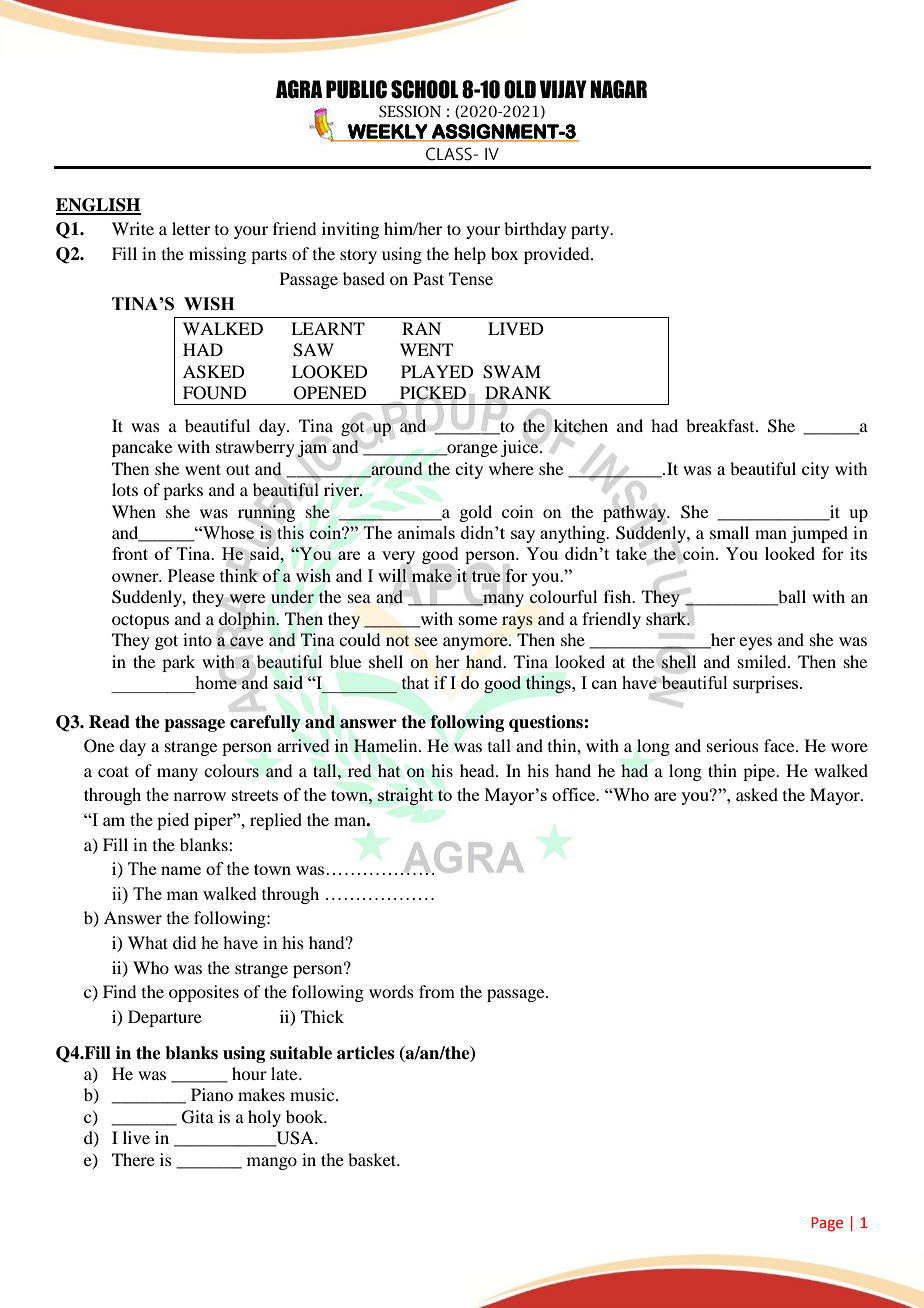 Image resolution: width=924 pixels, height=1308 pixels. Describe the element at coordinates (478, 770) in the image. I see `head` at that location.
